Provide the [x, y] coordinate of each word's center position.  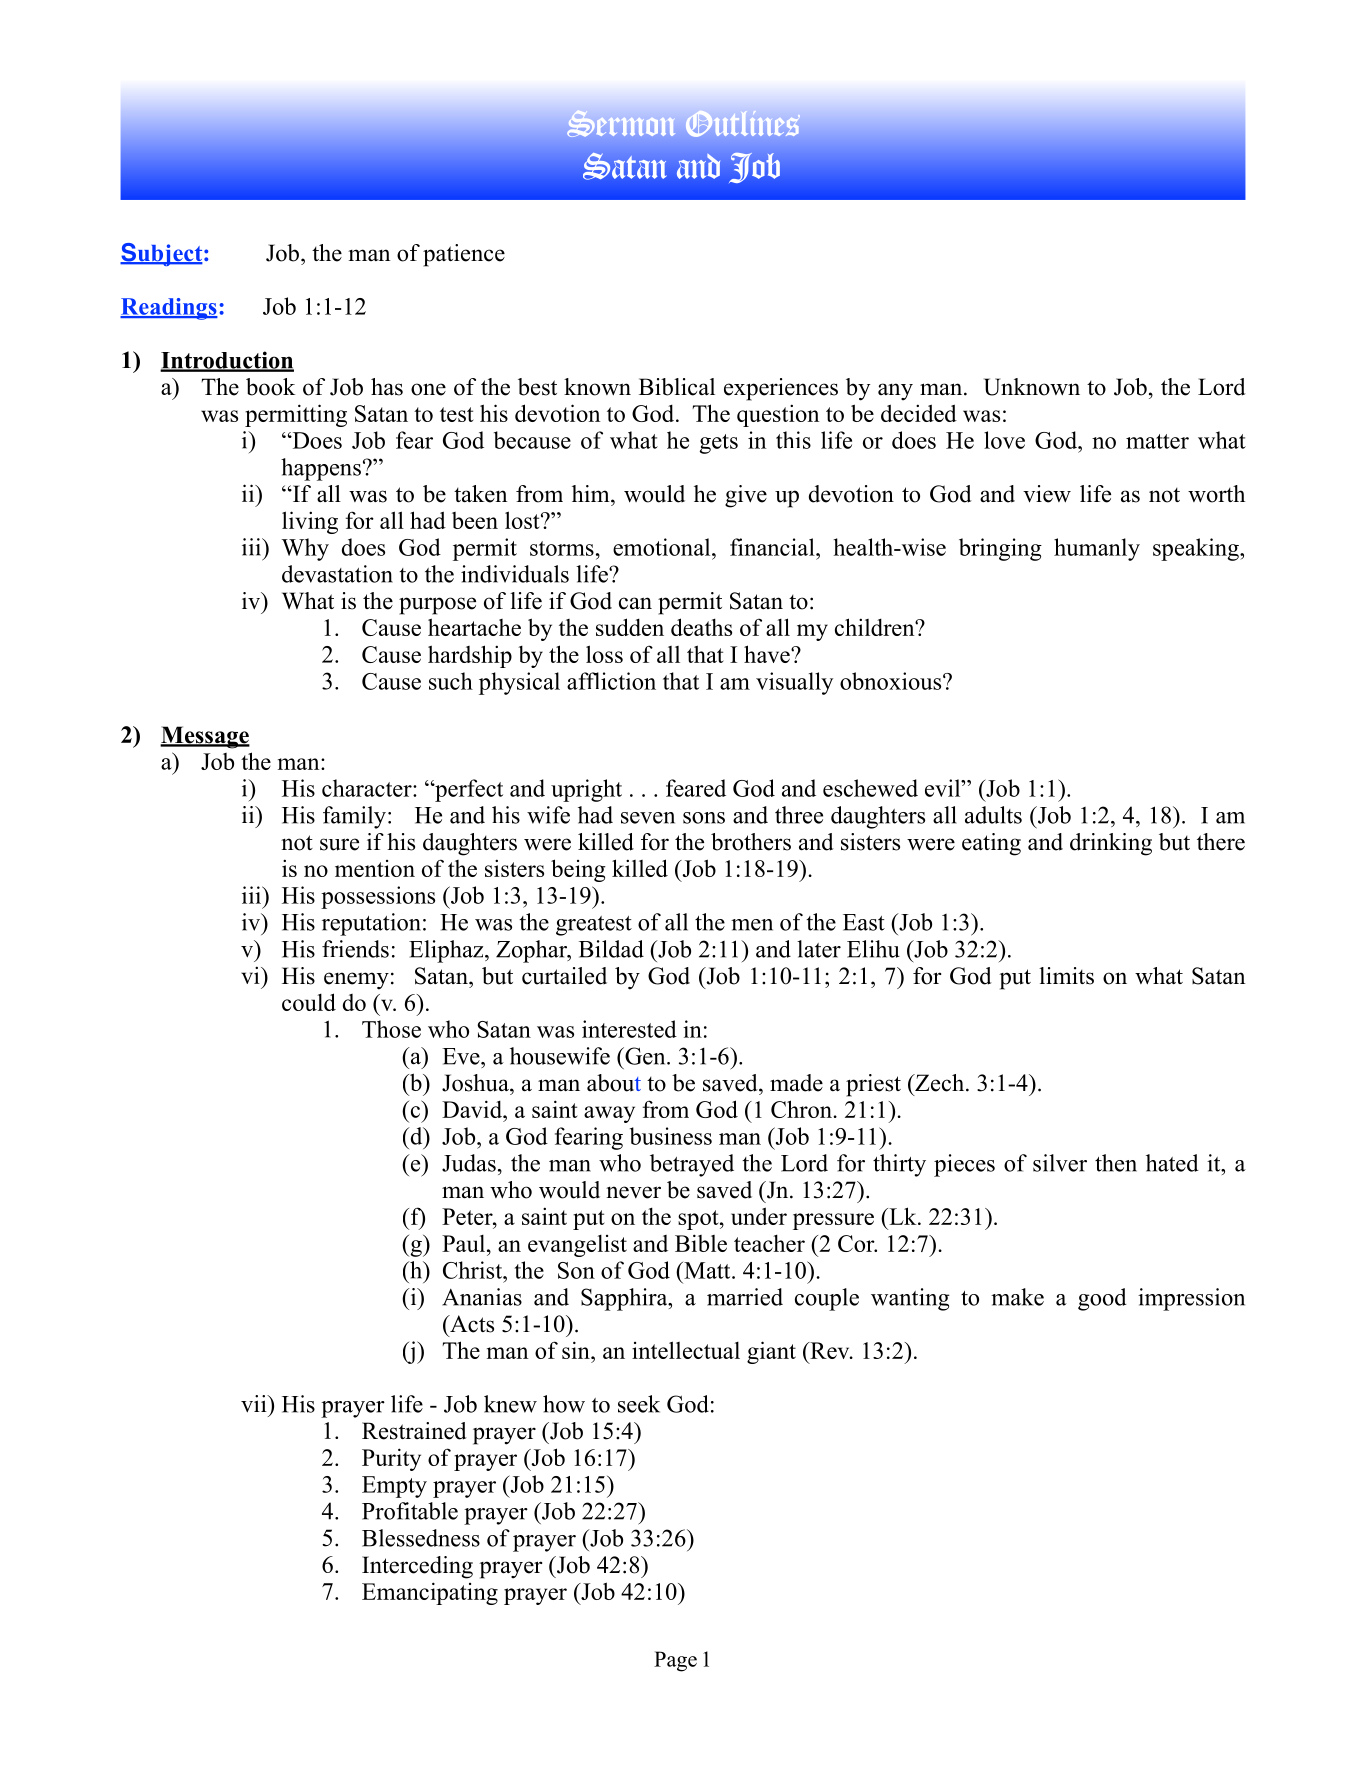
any [895, 392]
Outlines [743, 124]
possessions [378, 897]
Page [675, 1661]
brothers [751, 842]
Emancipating [430, 1593]
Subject [162, 254]
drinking [1111, 844]
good [1102, 1299]
